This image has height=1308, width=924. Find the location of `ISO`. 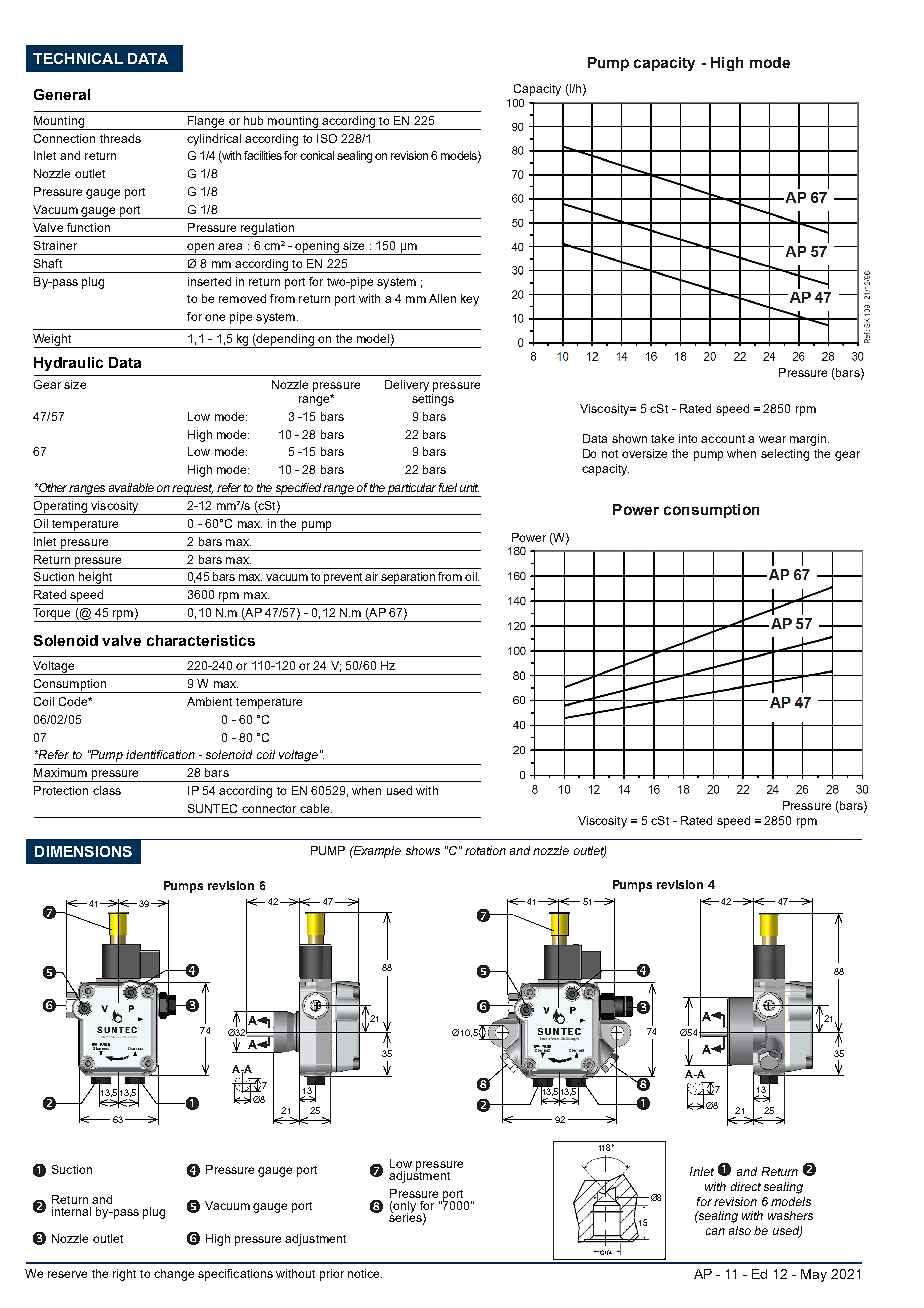

ISO is located at coordinates (327, 138).
